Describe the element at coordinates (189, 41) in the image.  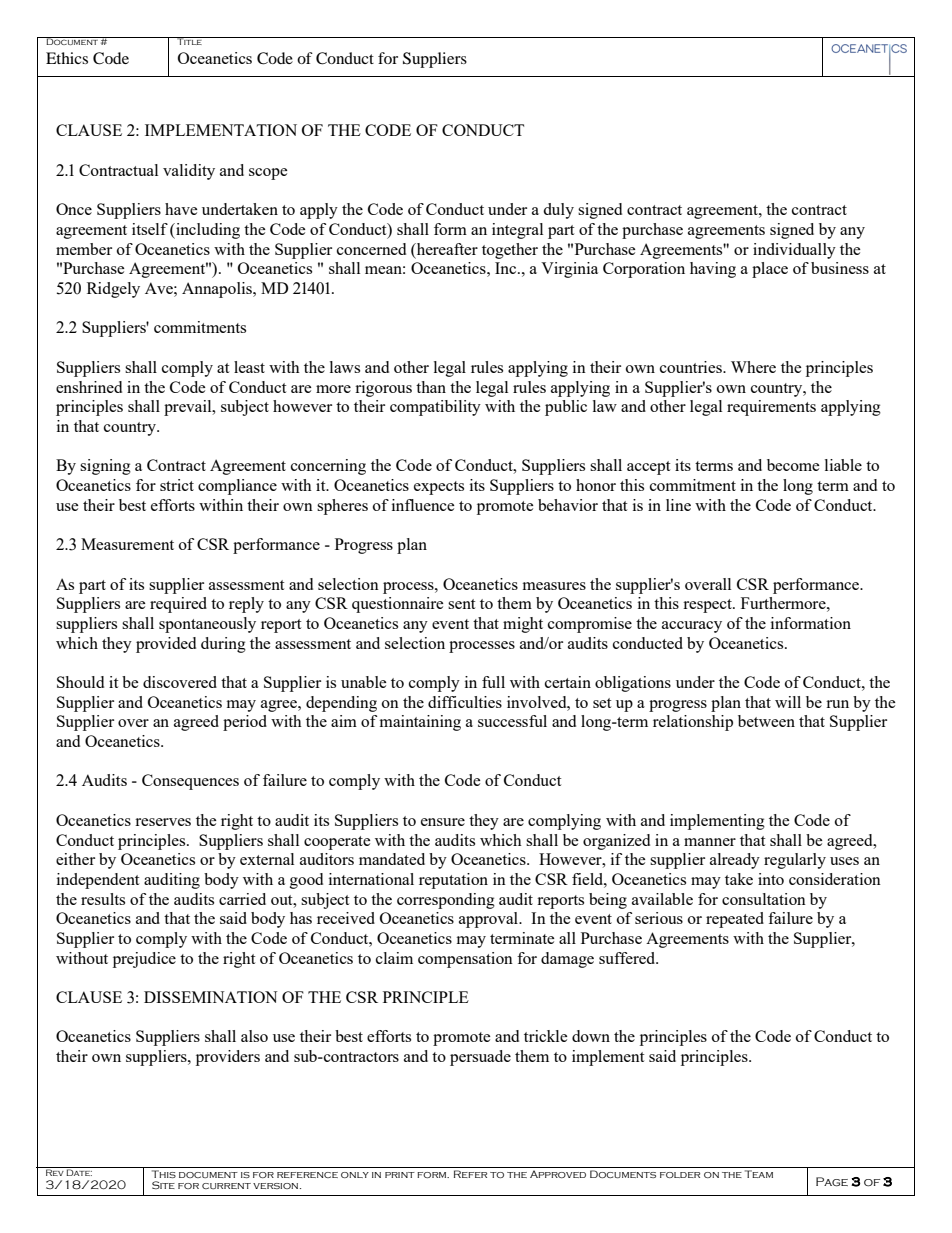
I see `Title` at that location.
